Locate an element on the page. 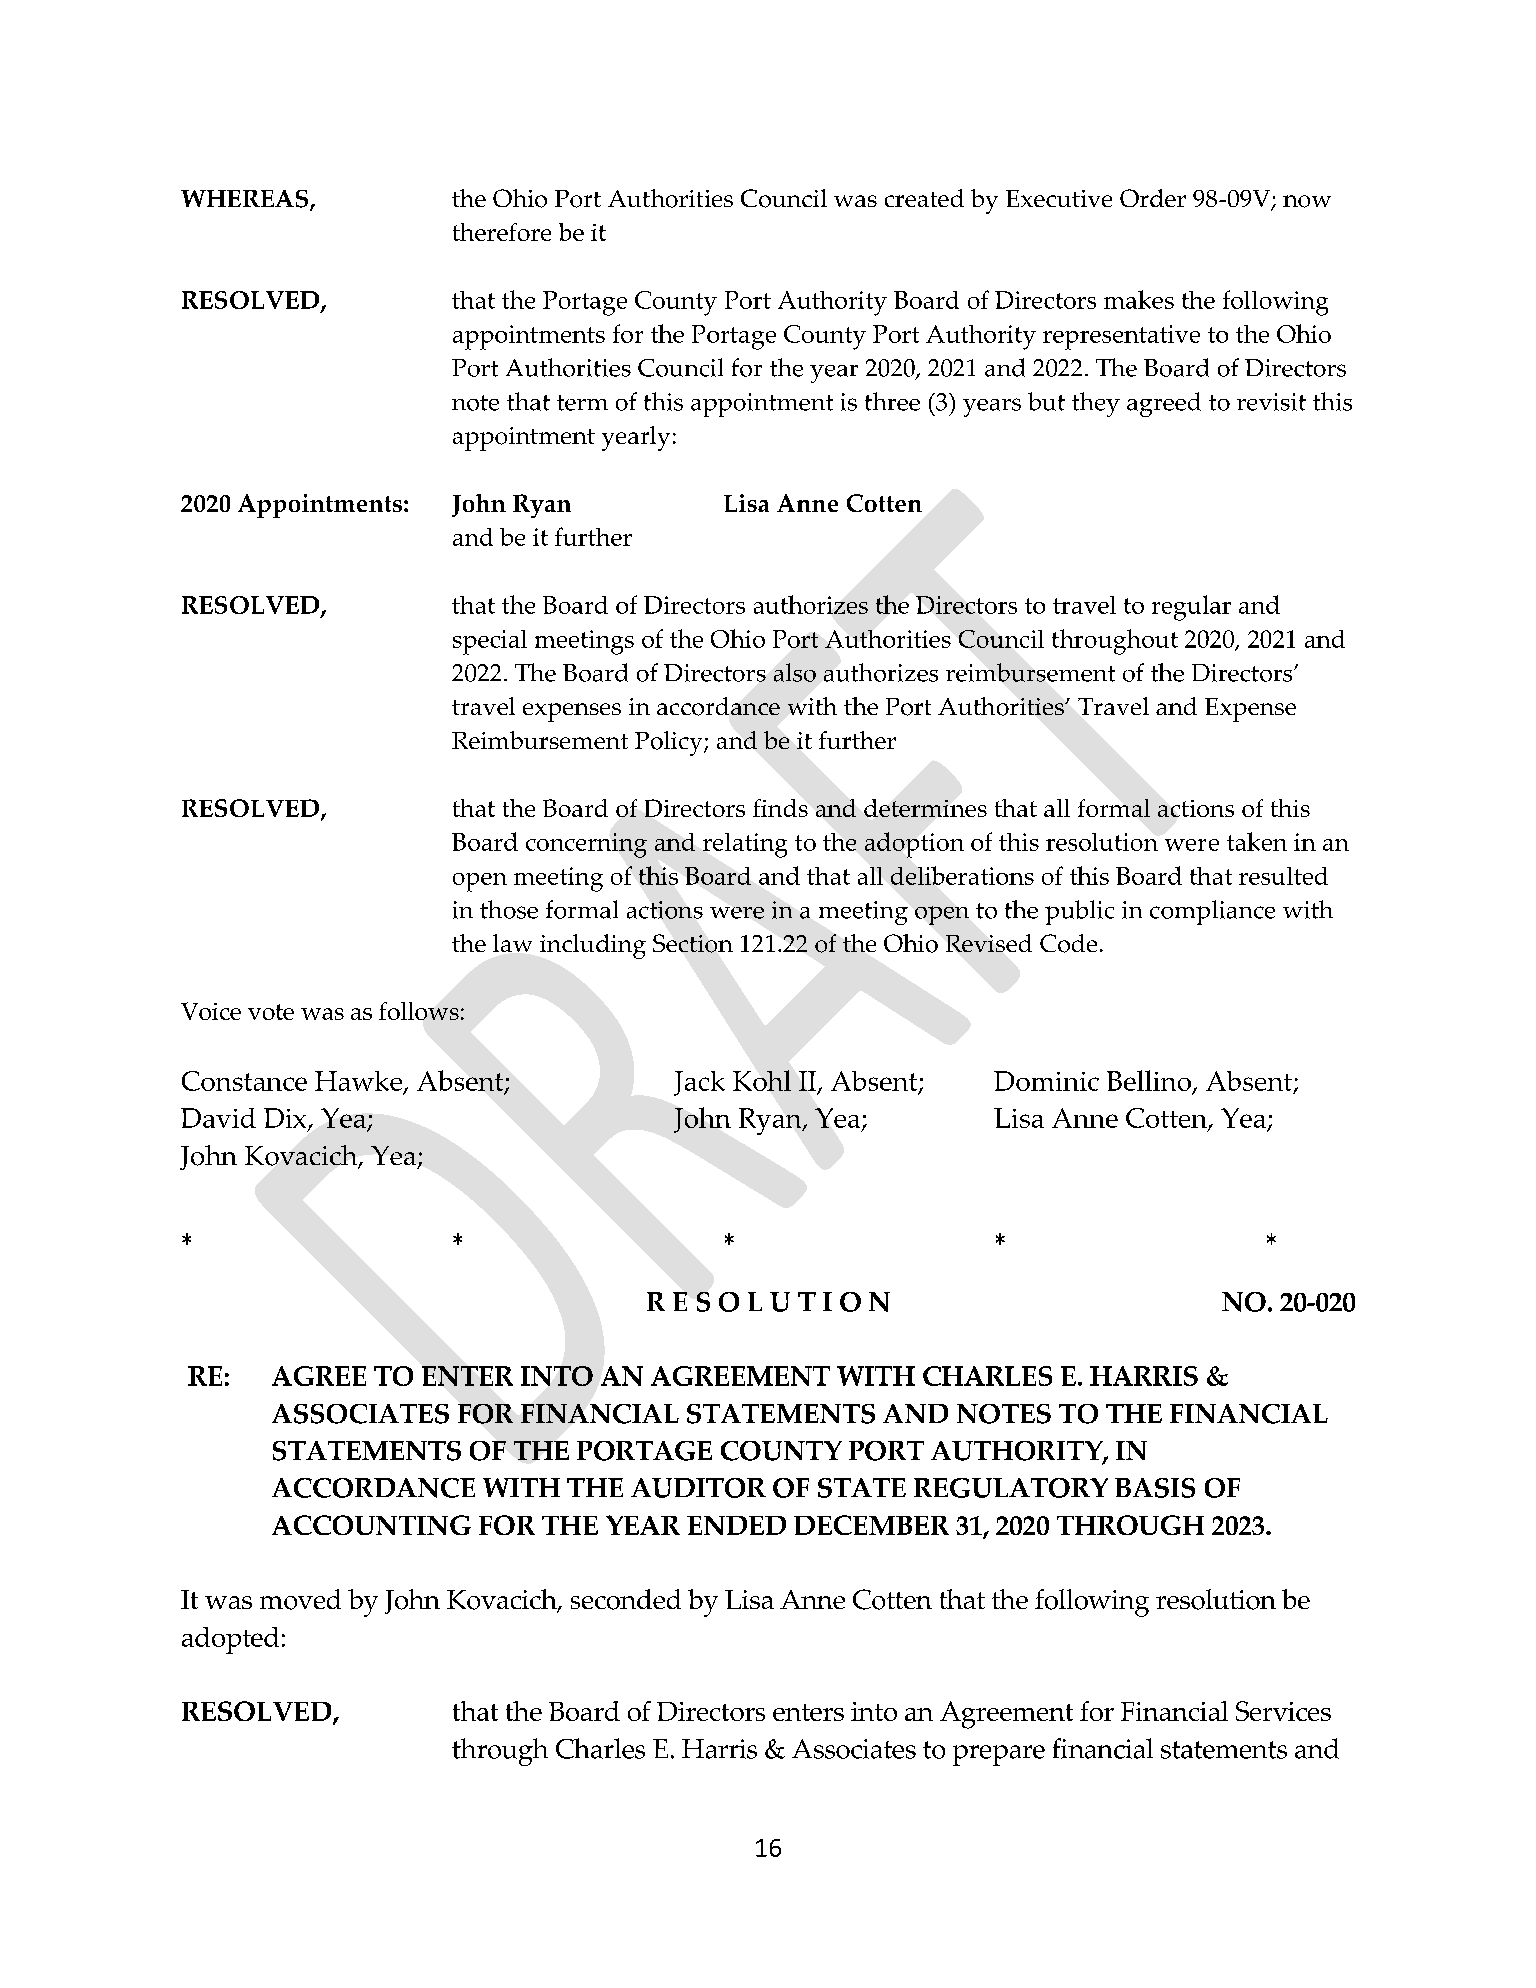 The width and height of the image is (1536, 1988). compliance is located at coordinates (1212, 912).
